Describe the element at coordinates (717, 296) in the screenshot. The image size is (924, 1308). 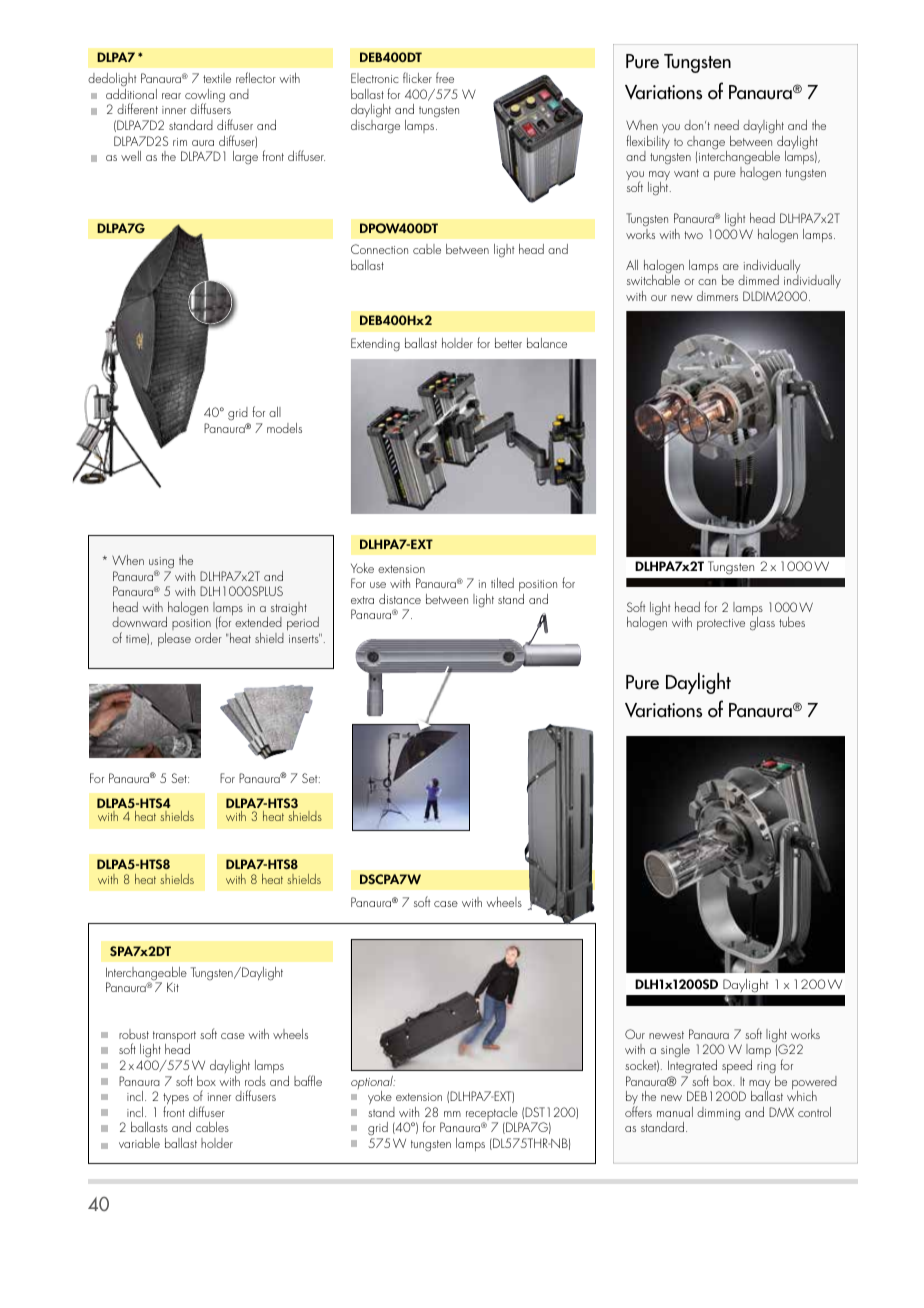
I see `dimmers` at that location.
